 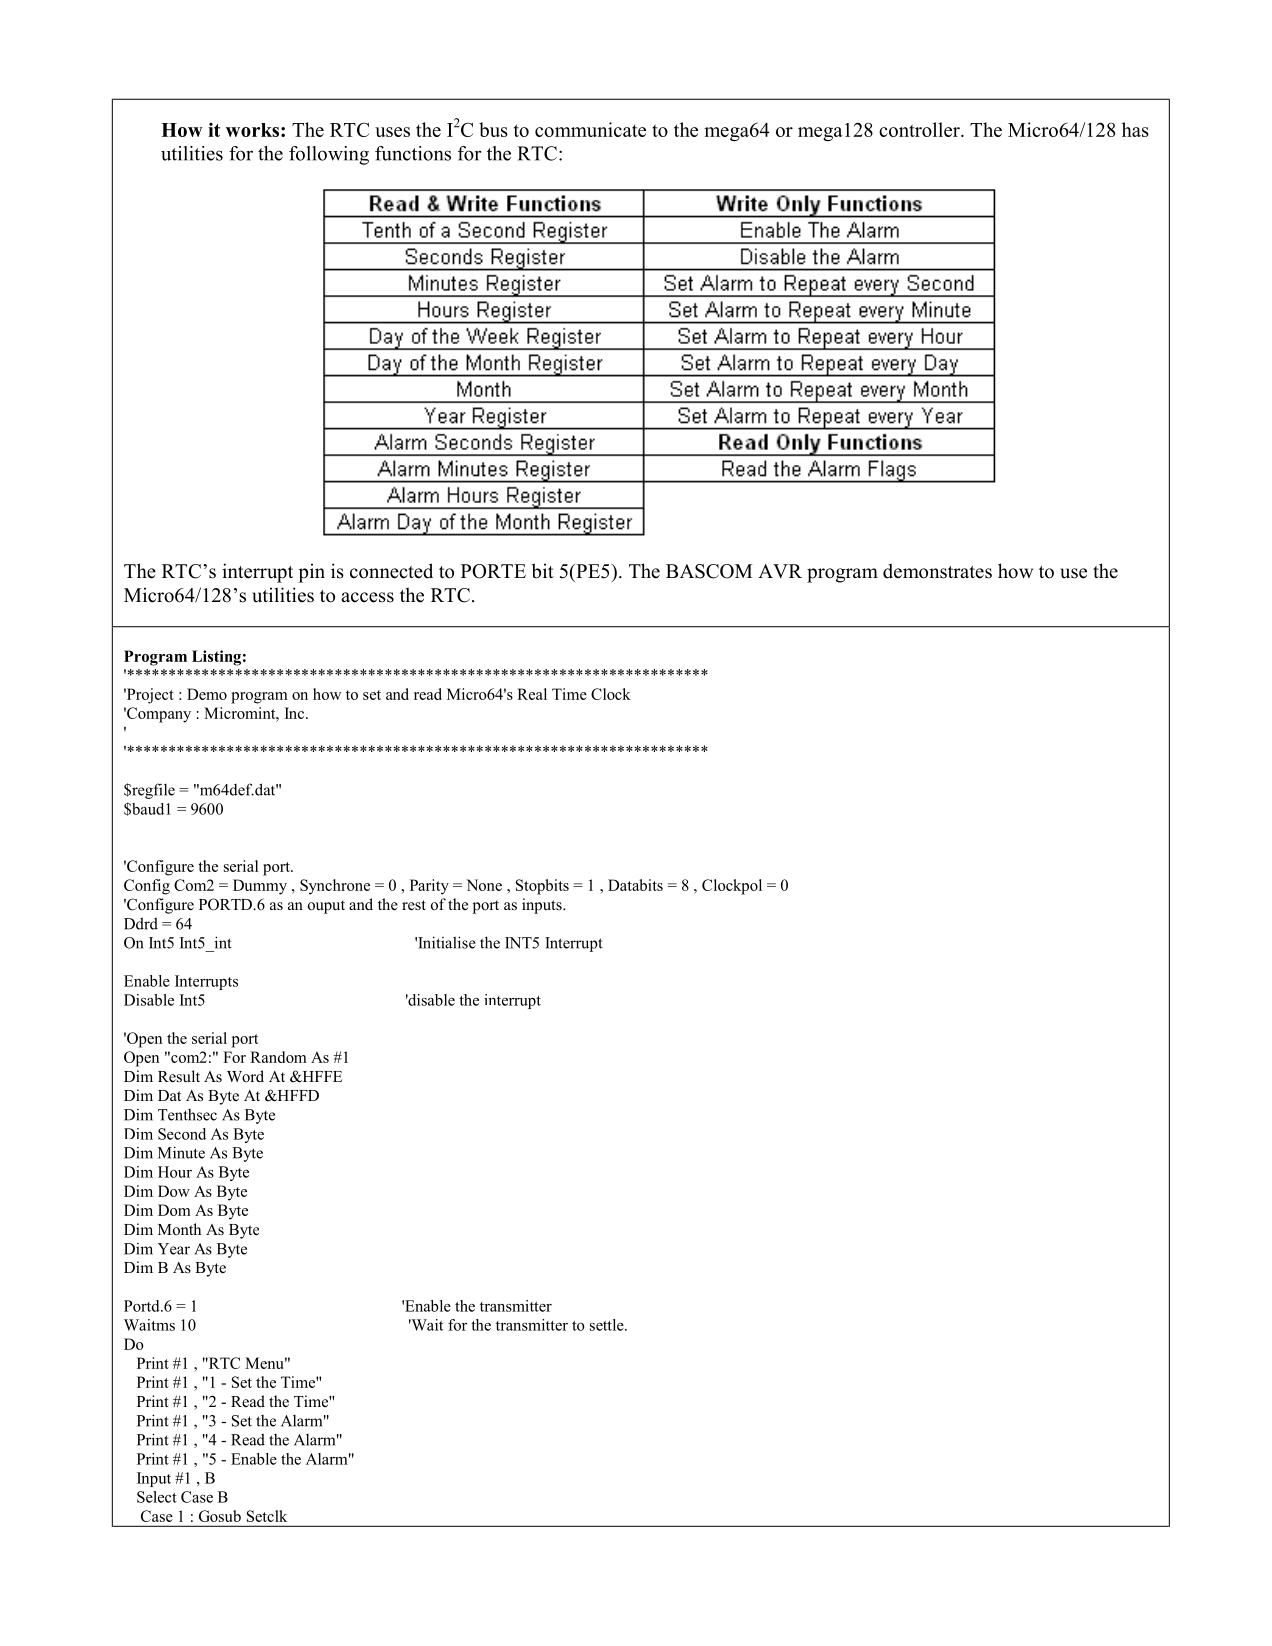 What do you see at coordinates (311, 573) in the screenshot?
I see `pin` at bounding box center [311, 573].
